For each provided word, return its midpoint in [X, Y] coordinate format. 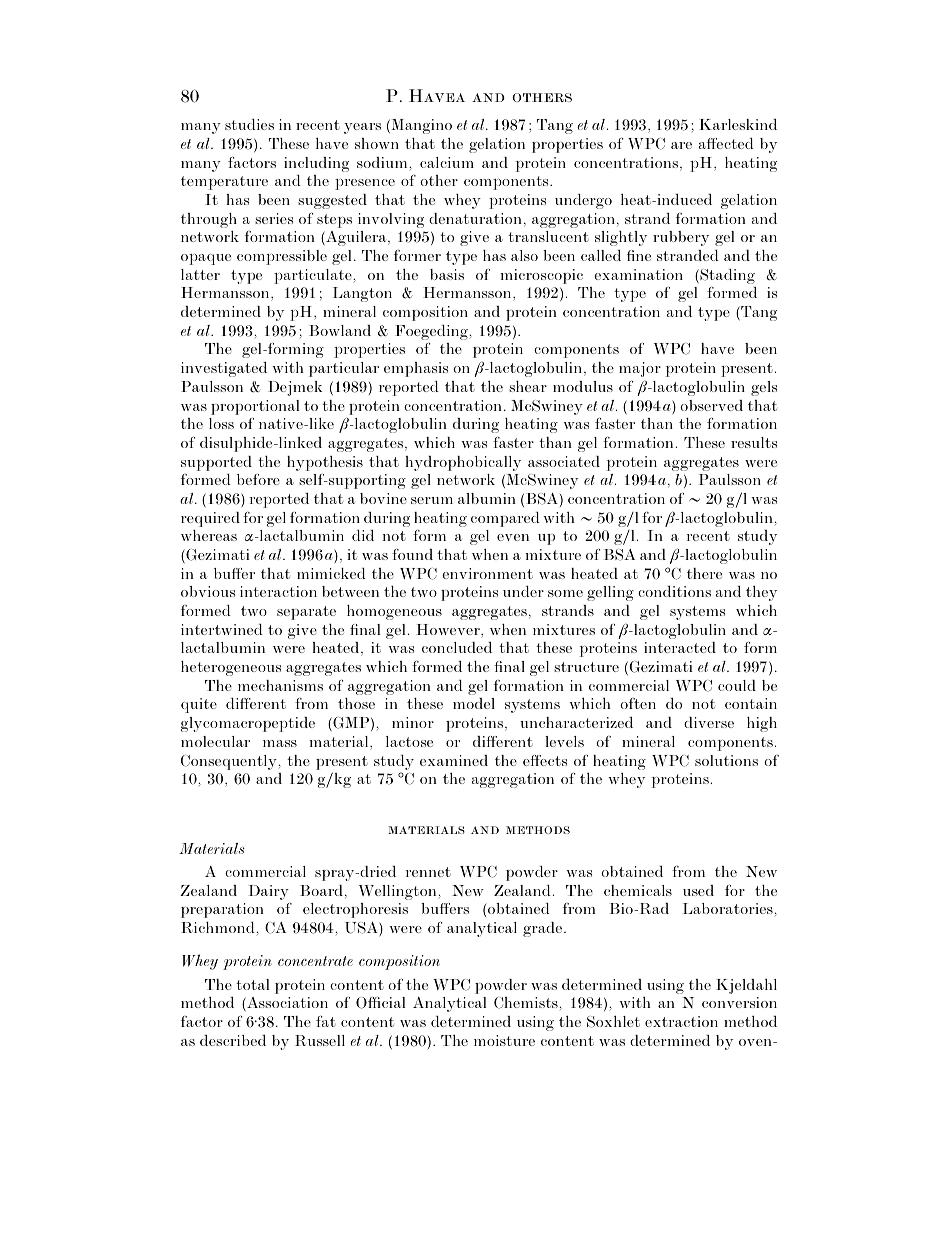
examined [454, 760]
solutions [726, 760]
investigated [224, 369]
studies [249, 124]
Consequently [230, 762]
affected [726, 143]
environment [487, 573]
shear [528, 386]
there [704, 573]
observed [711, 405]
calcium [447, 162]
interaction [278, 591]
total [252, 984]
